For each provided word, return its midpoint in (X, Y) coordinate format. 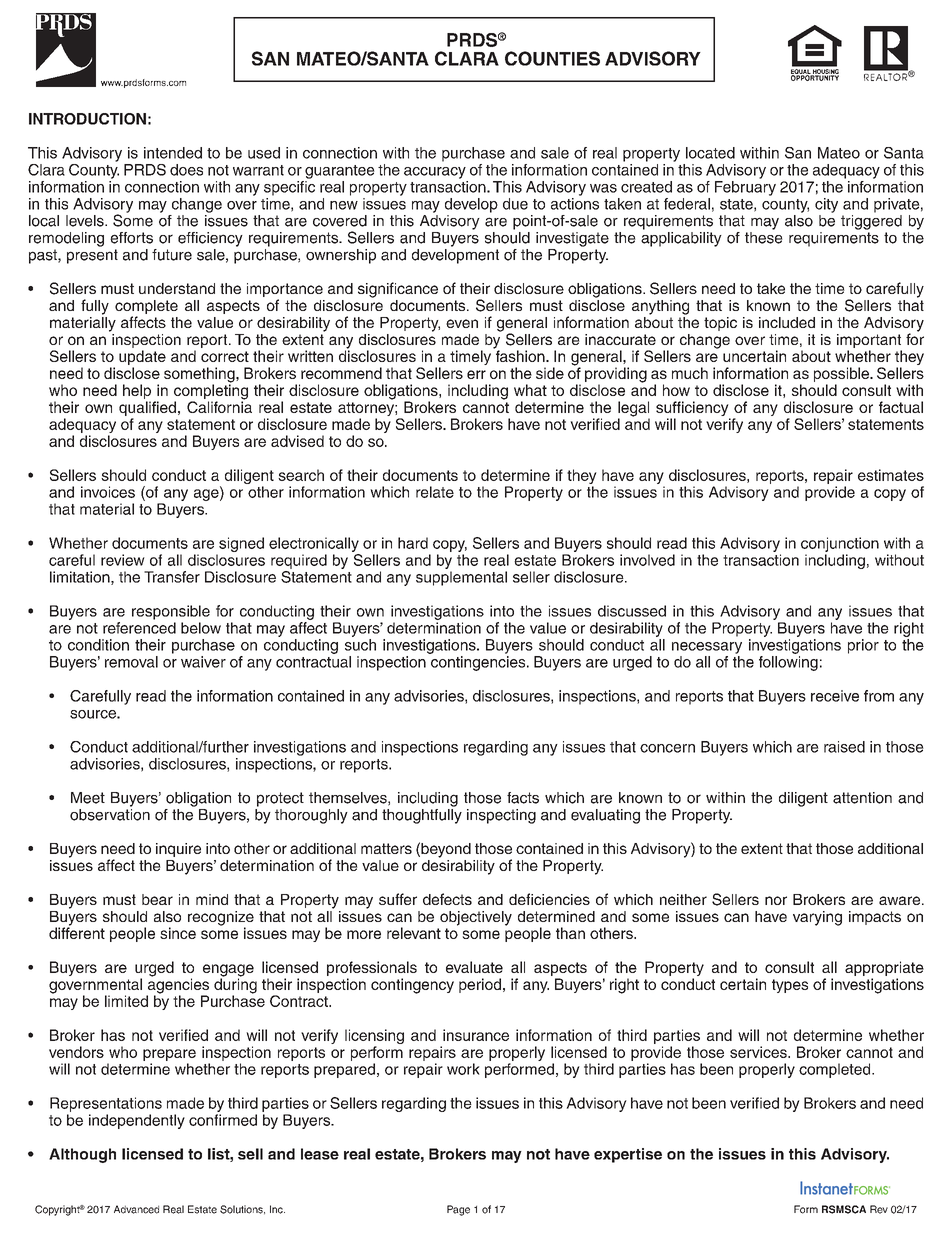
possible (842, 376)
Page (458, 1210)
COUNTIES (552, 58)
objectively (476, 918)
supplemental (461, 578)
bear (157, 899)
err (476, 374)
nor (776, 900)
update (142, 359)
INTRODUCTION (87, 119)
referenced (139, 628)
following (788, 663)
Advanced (136, 1209)
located (710, 153)
